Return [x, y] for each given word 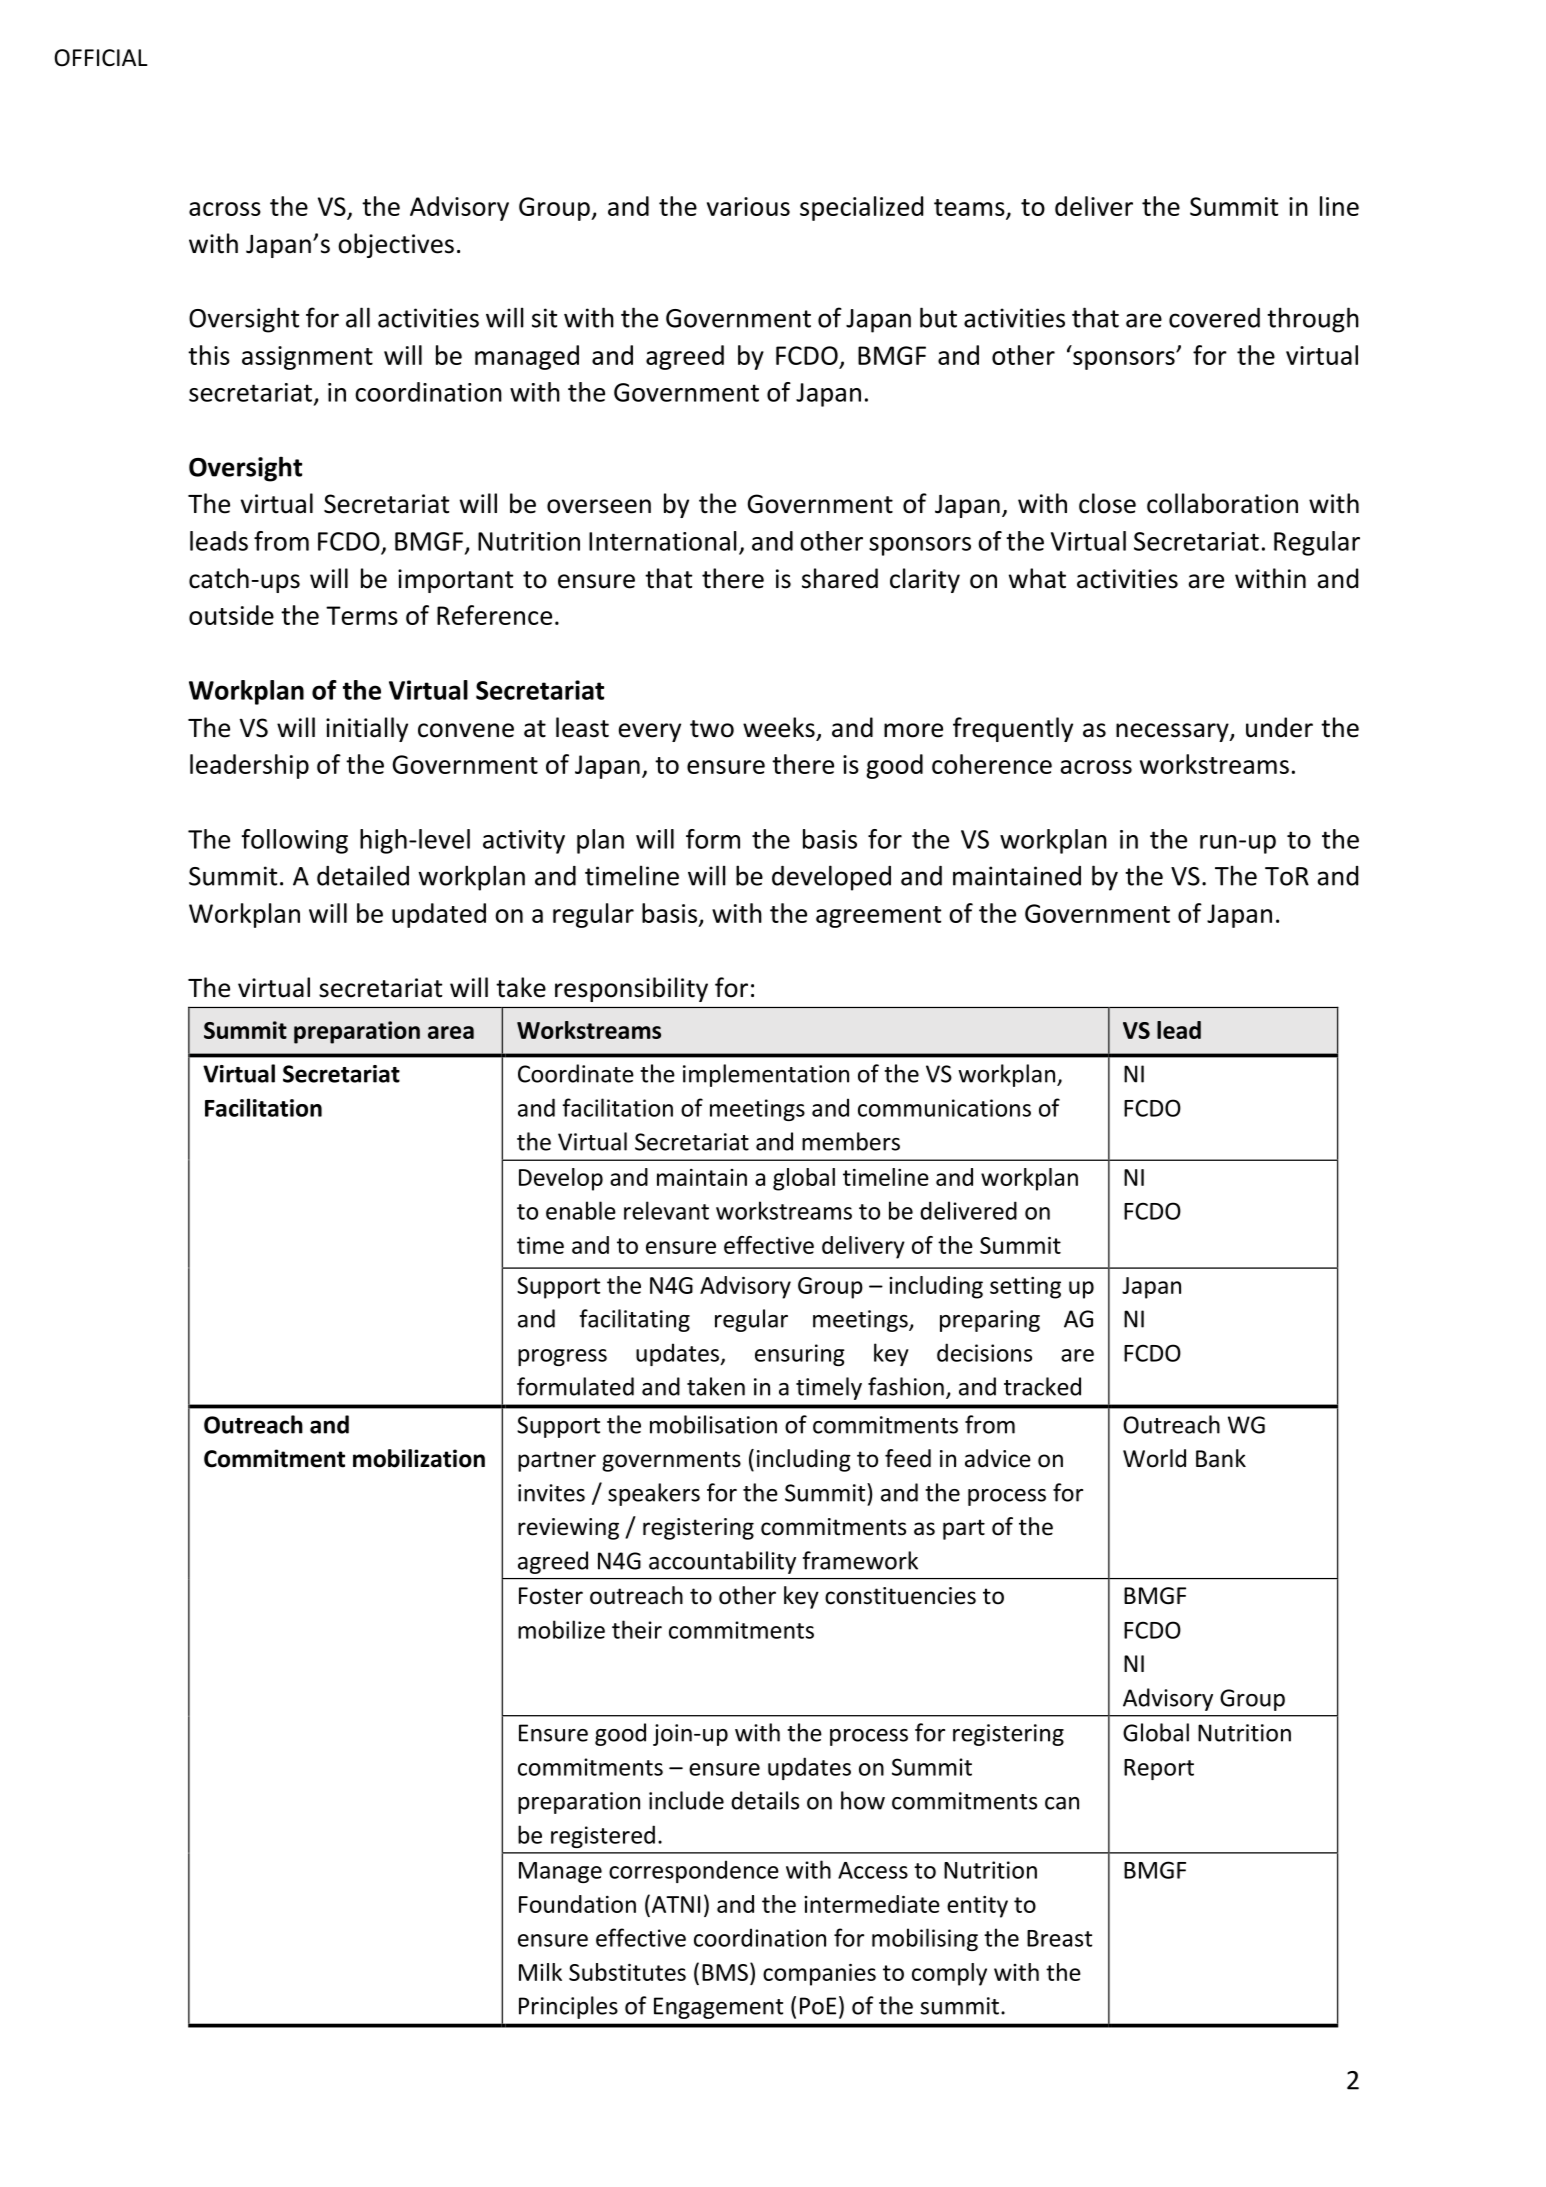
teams [970, 208]
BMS [725, 1972]
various [748, 206]
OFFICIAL [101, 58]
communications [944, 1108]
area [451, 1032]
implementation [766, 1075]
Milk [540, 1972]
